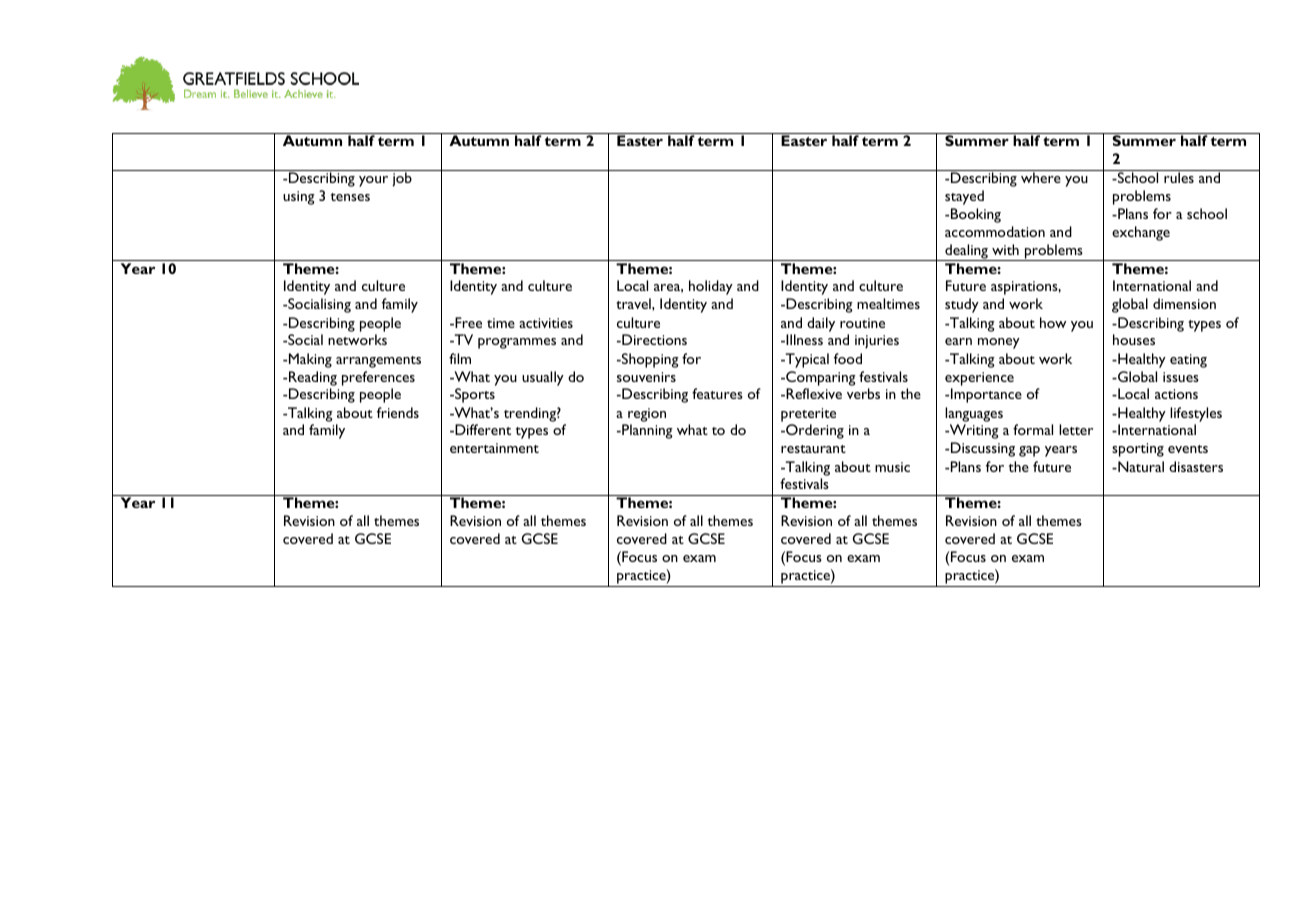 The width and height of the screenshot is (1308, 924). I want to click on features, so click(717, 393).
